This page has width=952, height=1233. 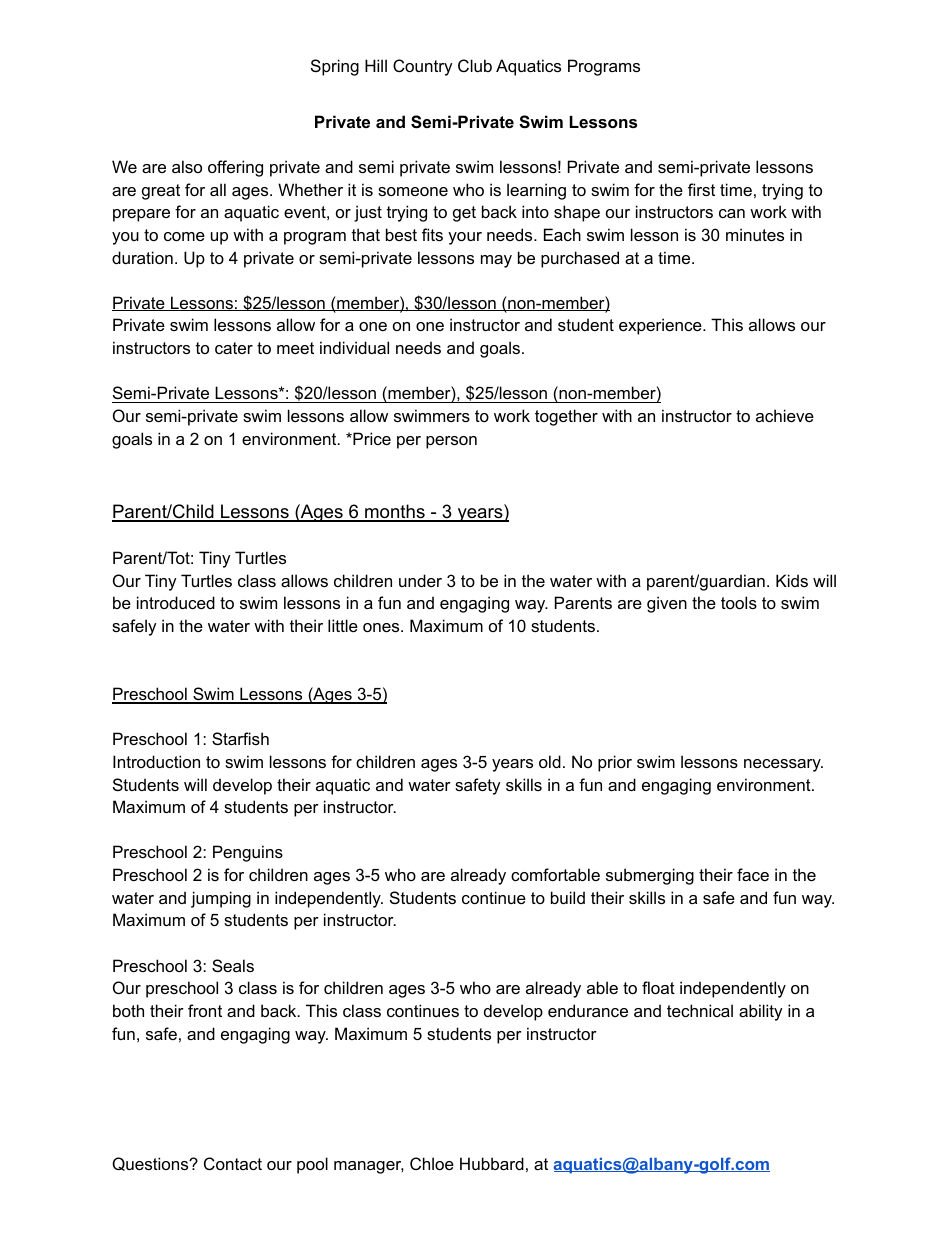 What do you see at coordinates (700, 1010) in the page?
I see `technical` at bounding box center [700, 1010].
